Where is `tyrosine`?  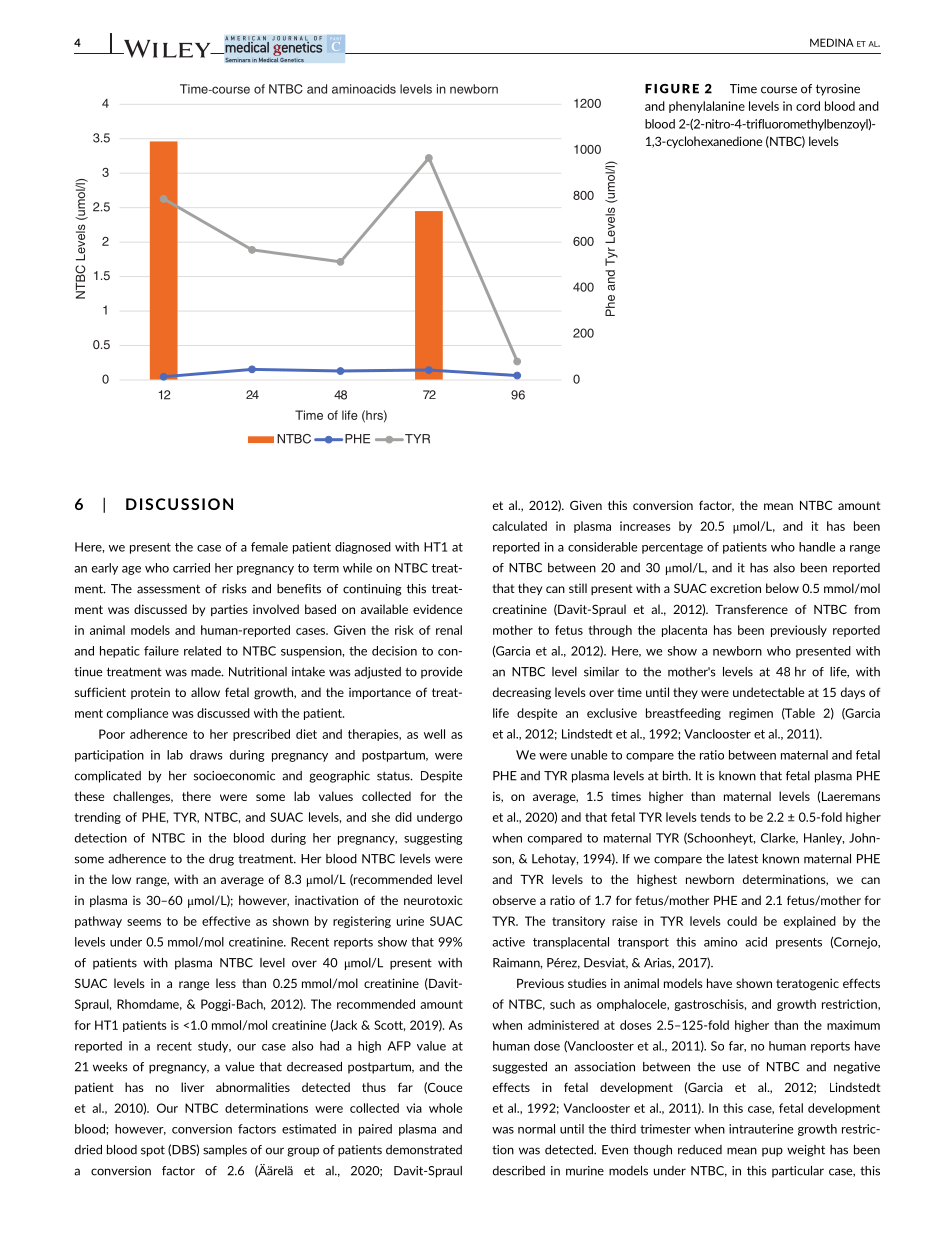
tyrosine is located at coordinates (838, 90).
